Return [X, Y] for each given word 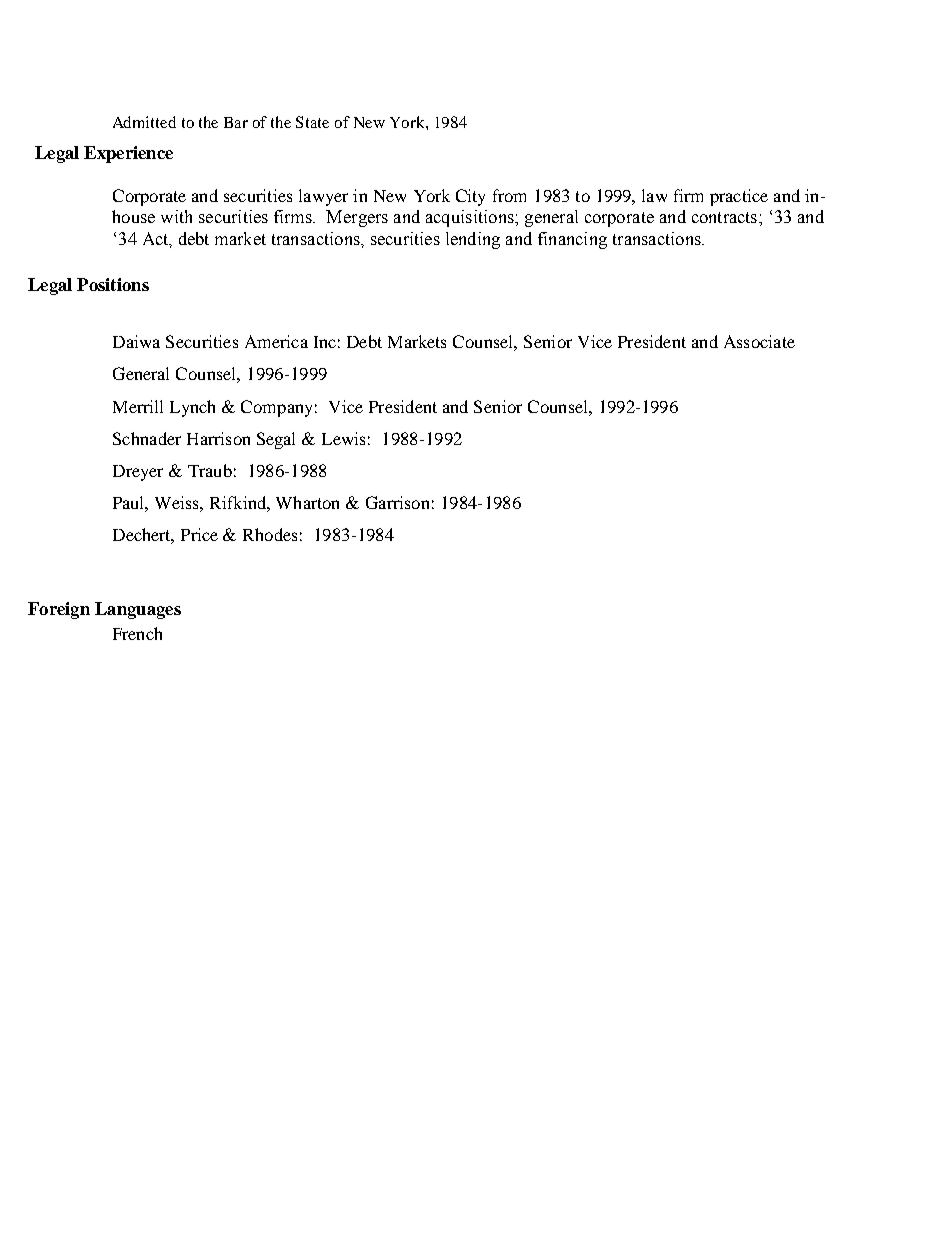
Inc [325, 342]
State [312, 122]
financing [572, 240]
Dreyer [138, 473]
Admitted [144, 122]
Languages [138, 610]
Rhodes [270, 534]
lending [473, 240]
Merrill [138, 406]
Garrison [397, 502]
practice [739, 197]
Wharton [307, 502]
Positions [113, 284]
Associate [759, 341]
